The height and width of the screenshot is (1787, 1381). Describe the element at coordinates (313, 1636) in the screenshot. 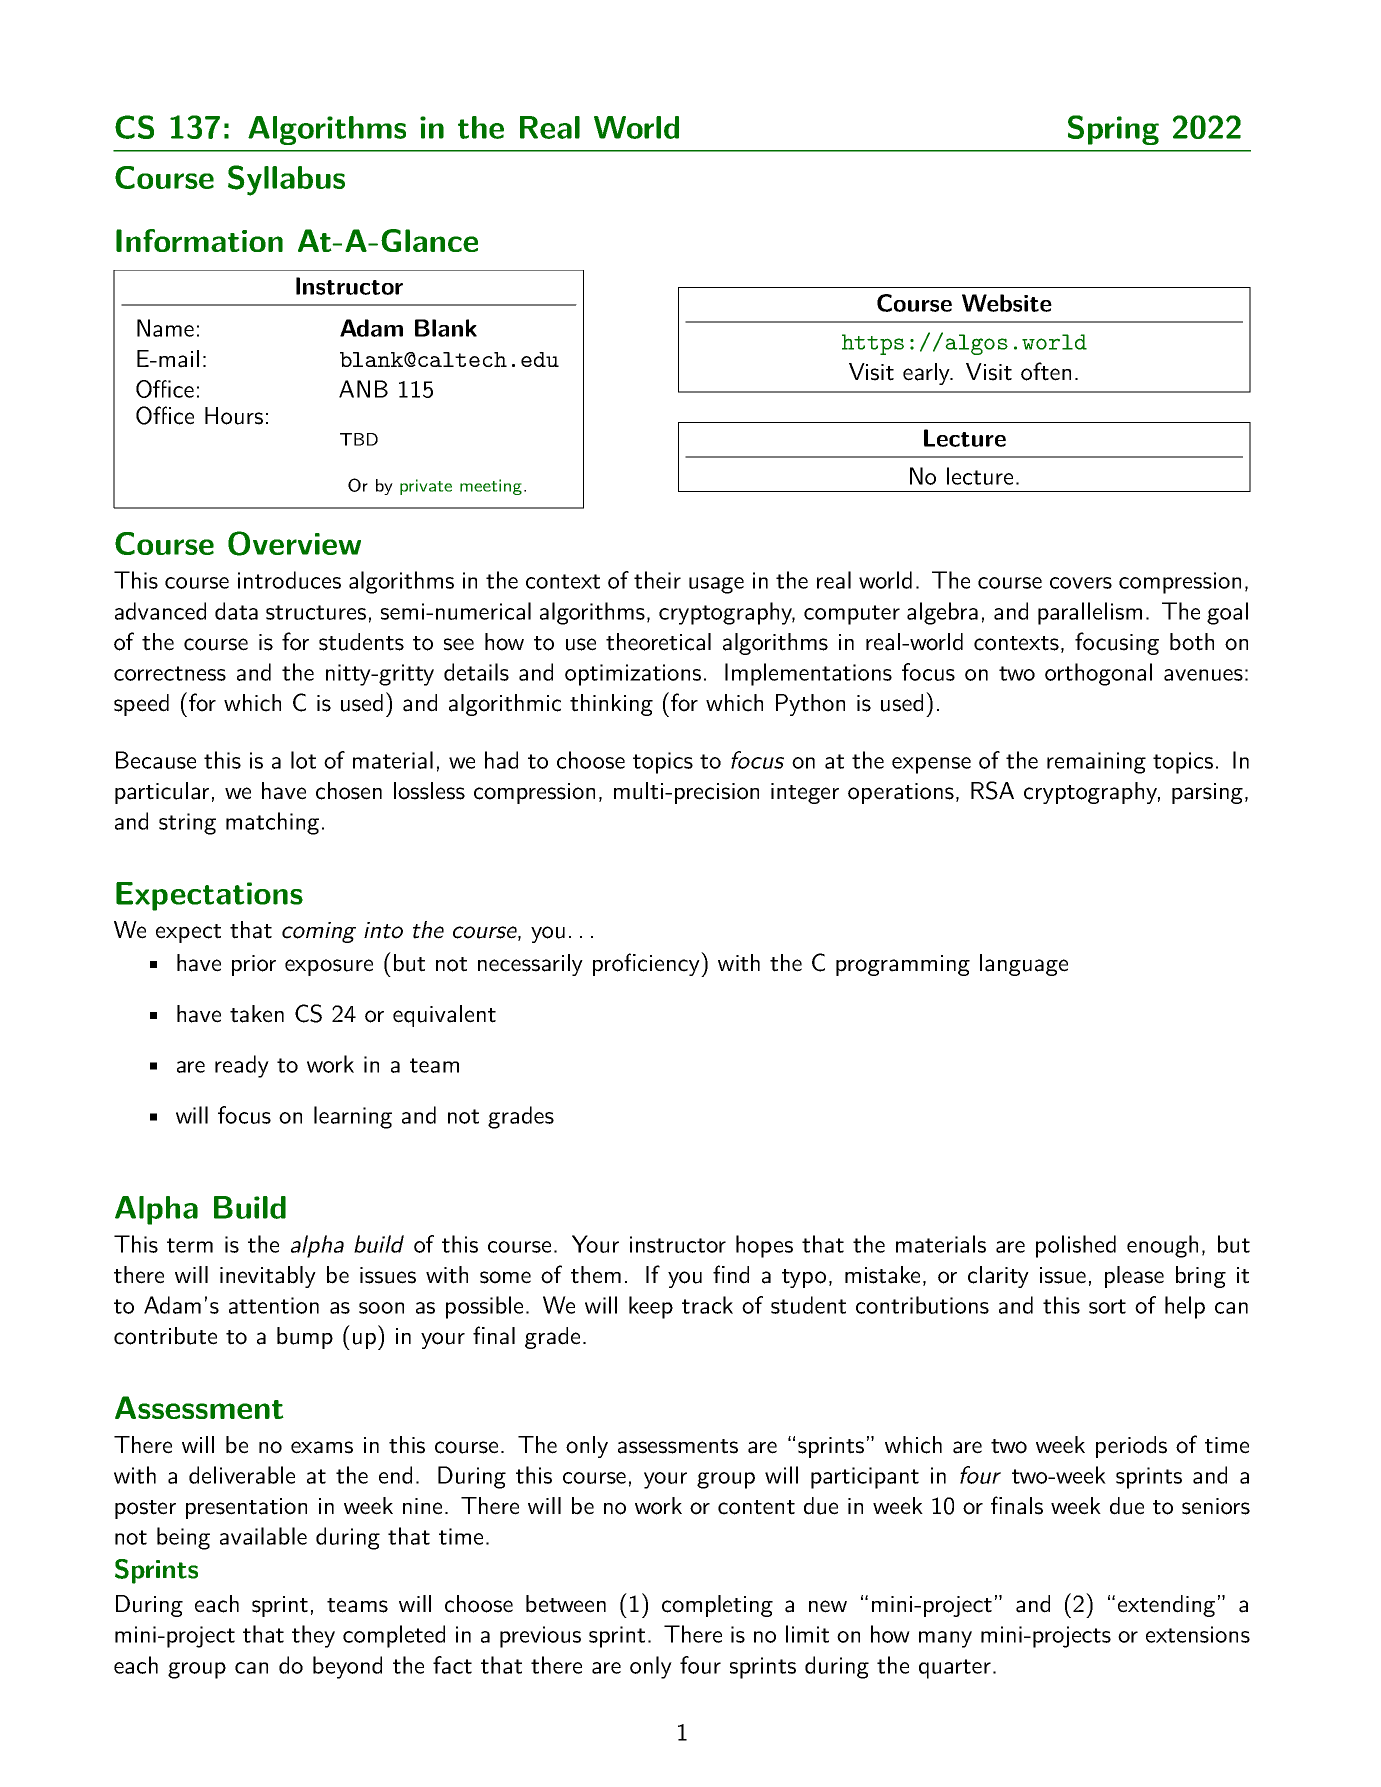

I see `they` at that location.
